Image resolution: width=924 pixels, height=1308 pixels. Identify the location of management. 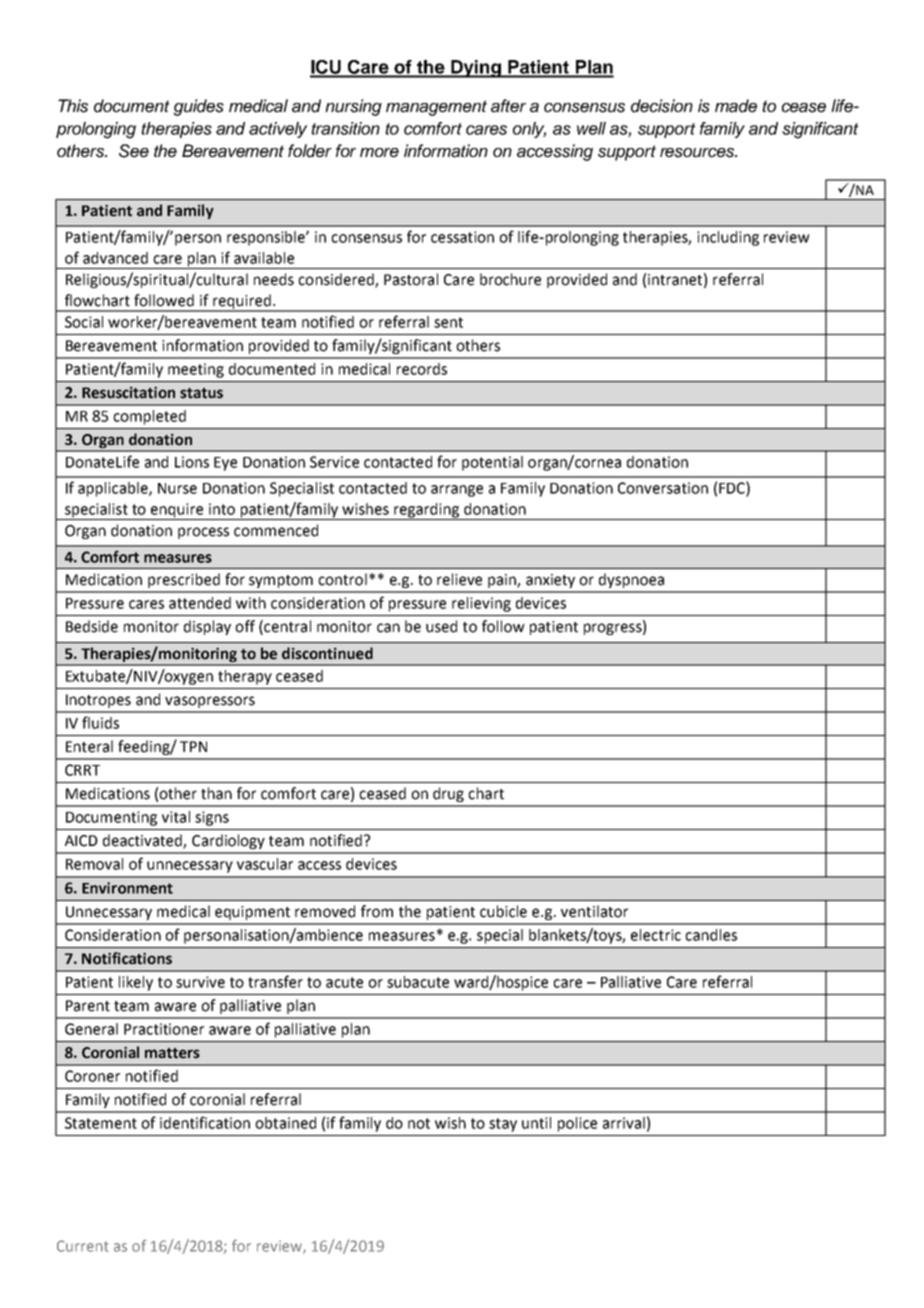
(436, 108).
